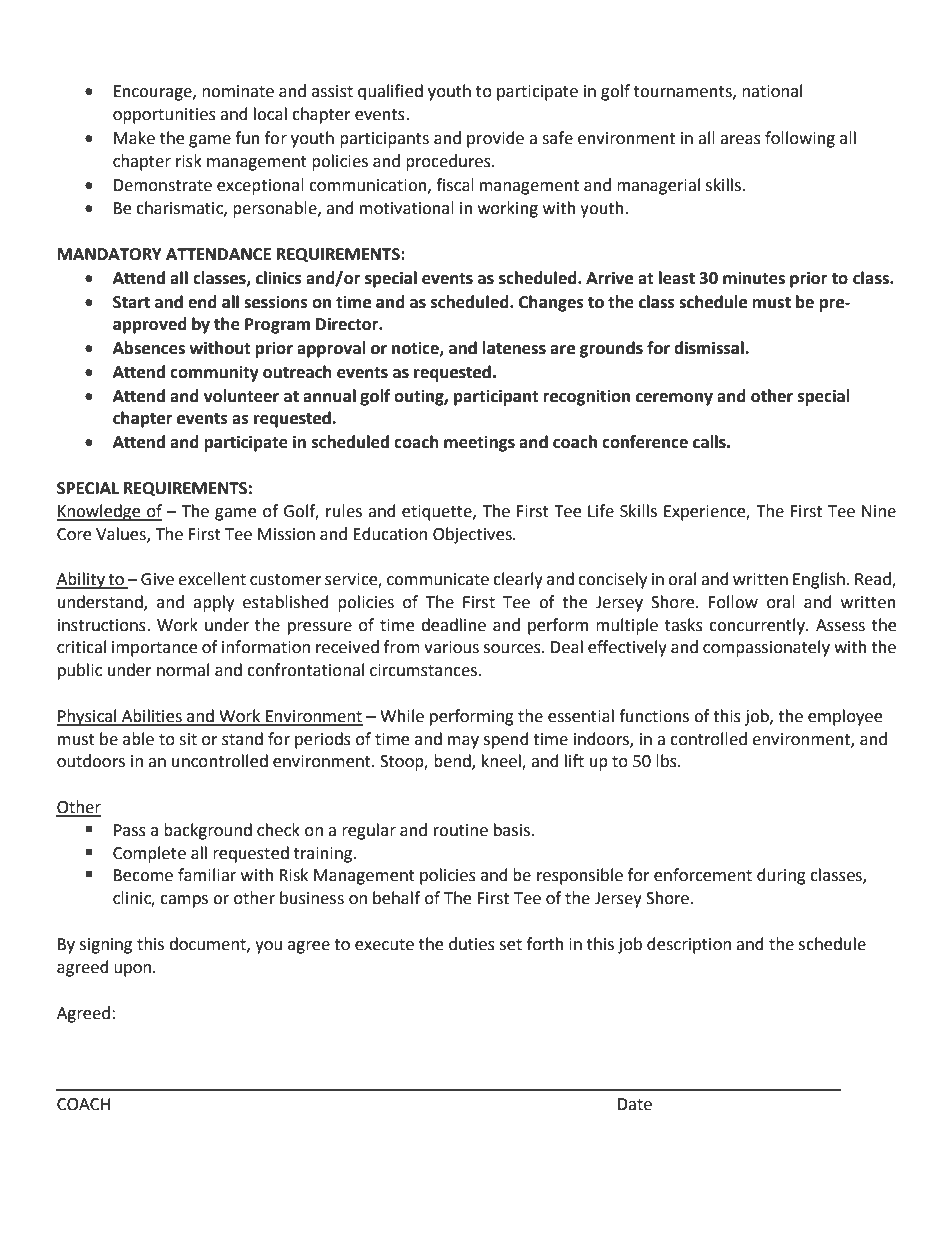 This page has width=952, height=1233. What do you see at coordinates (164, 116) in the page?
I see `opportunities` at bounding box center [164, 116].
